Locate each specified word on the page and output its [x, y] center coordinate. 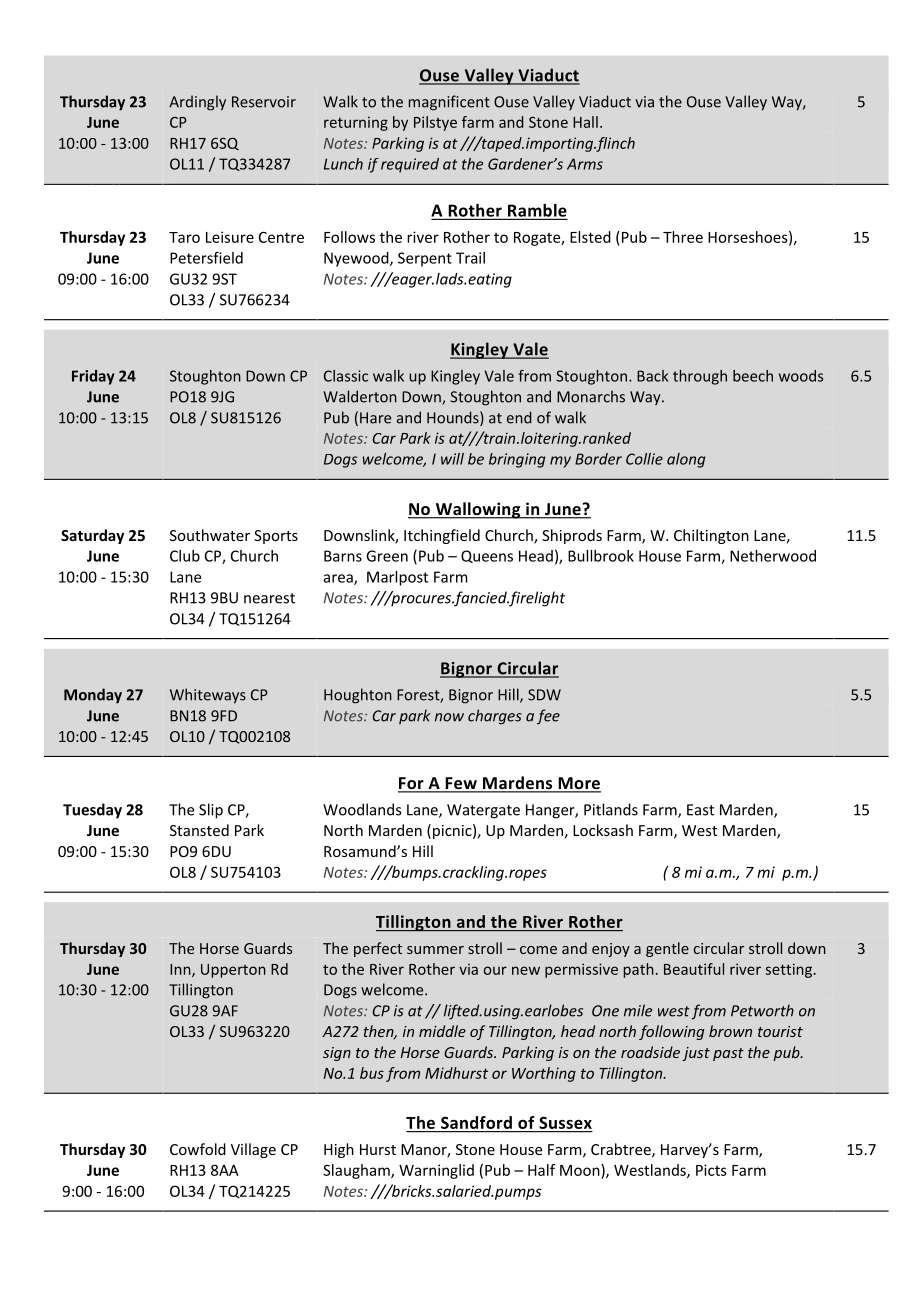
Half [541, 1170]
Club [185, 556]
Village [253, 1150]
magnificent [449, 103]
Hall [585, 122]
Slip [211, 811]
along [686, 460]
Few [461, 784]
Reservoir [264, 102]
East [700, 810]
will [452, 459]
